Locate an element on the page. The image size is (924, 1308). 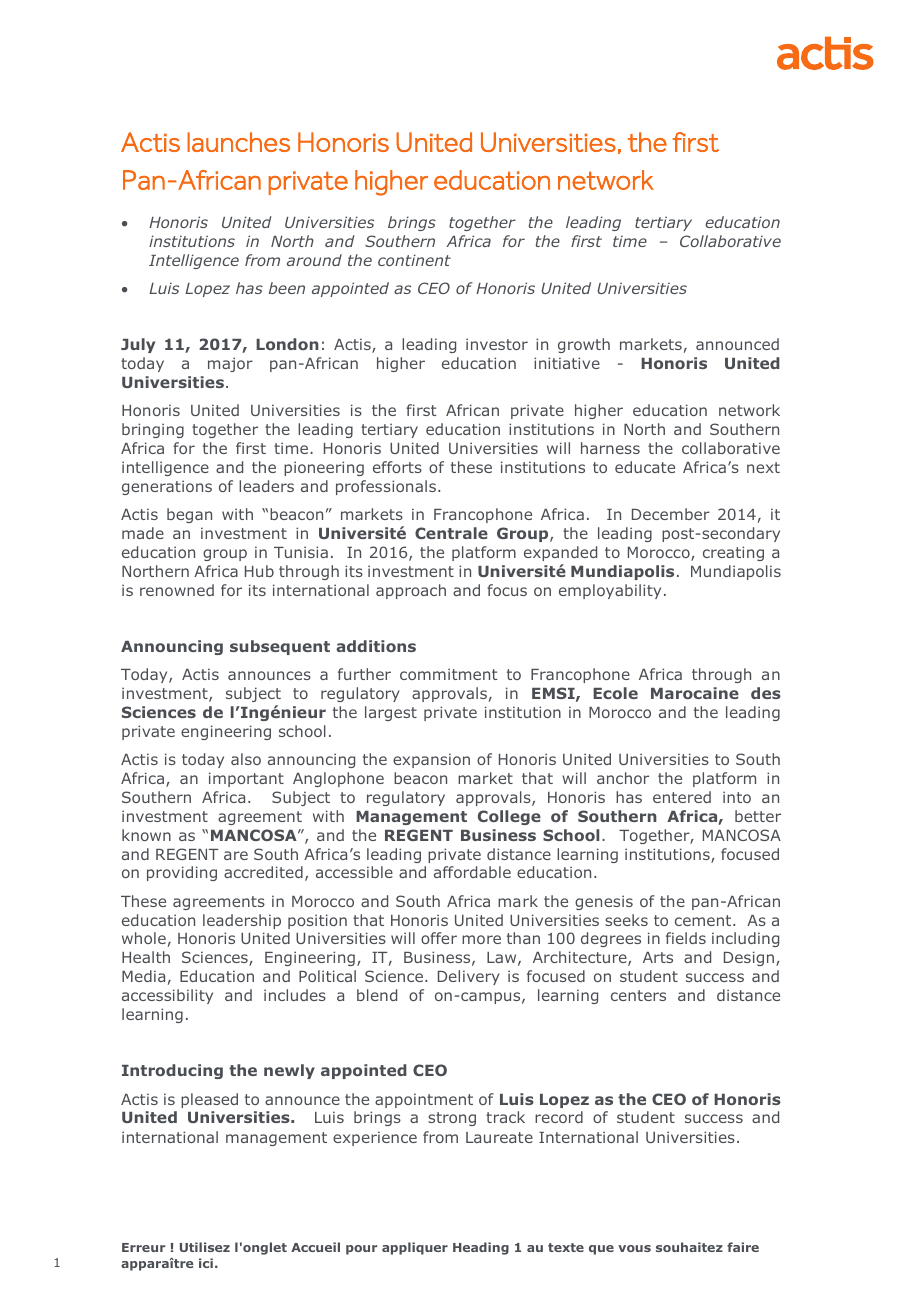
Ecole is located at coordinates (615, 693).
